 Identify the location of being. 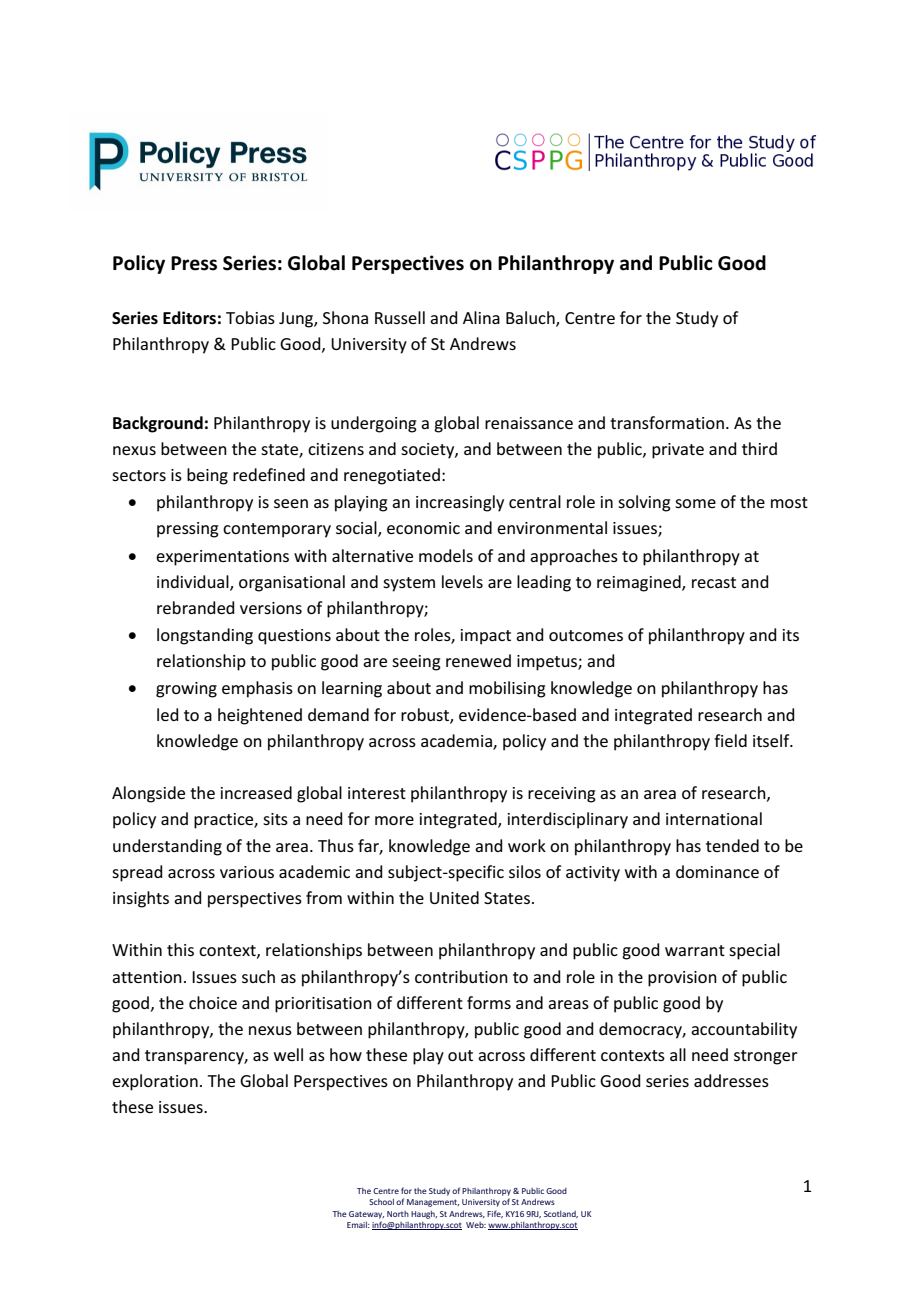
(207, 476).
